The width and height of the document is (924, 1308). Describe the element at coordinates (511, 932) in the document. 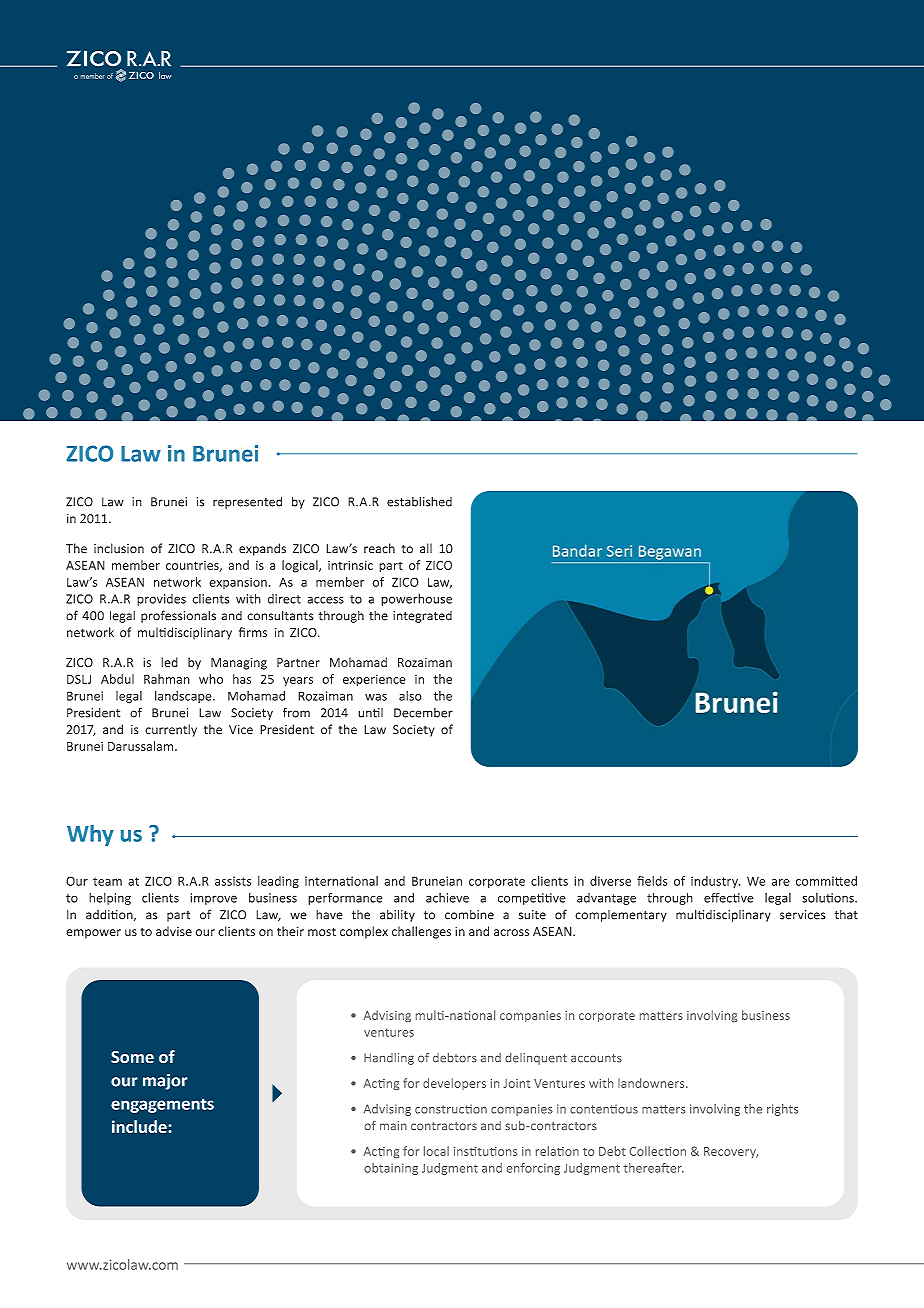

I see `across` at that location.
